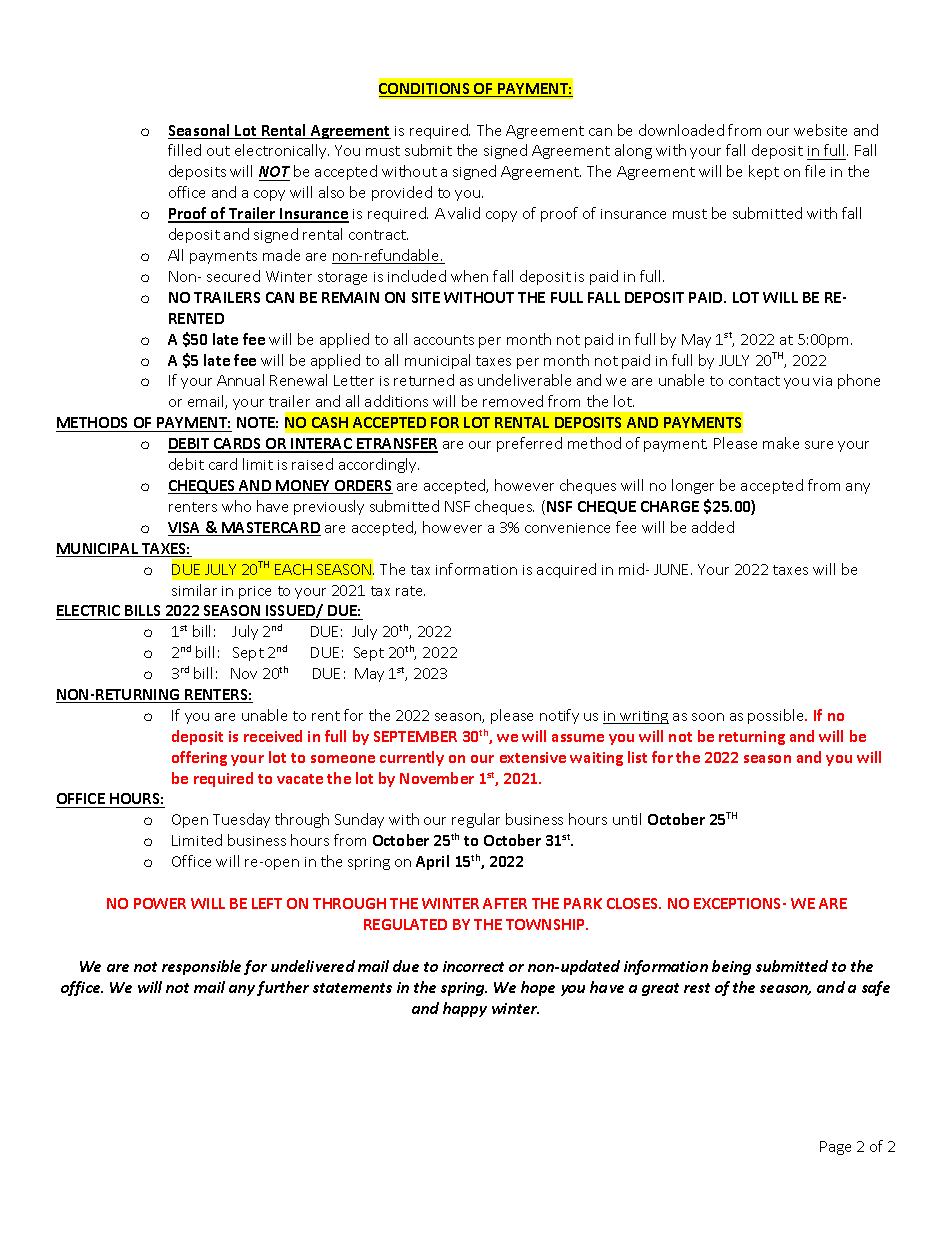 The width and height of the image is (952, 1233). Describe the element at coordinates (194, 590) in the image. I see `similar` at that location.
